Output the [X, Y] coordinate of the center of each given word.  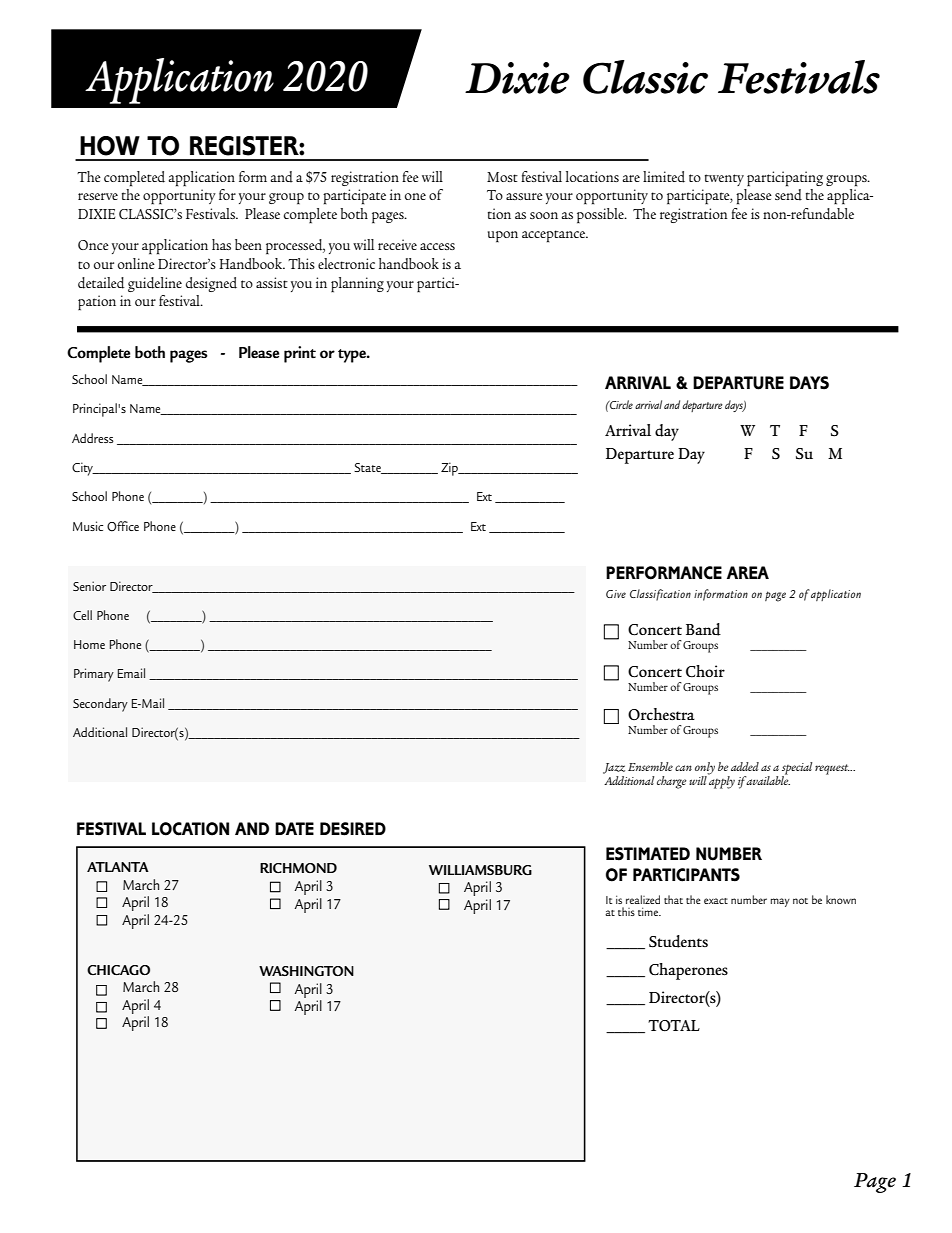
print [300, 354]
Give [616, 594]
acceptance [555, 236]
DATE [294, 828]
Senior [89, 586]
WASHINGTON [306, 971]
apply [721, 781]
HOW [110, 146]
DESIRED [353, 829]
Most [502, 177]
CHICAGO [118, 970]
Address [93, 438]
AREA [748, 572]
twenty [724, 180]
